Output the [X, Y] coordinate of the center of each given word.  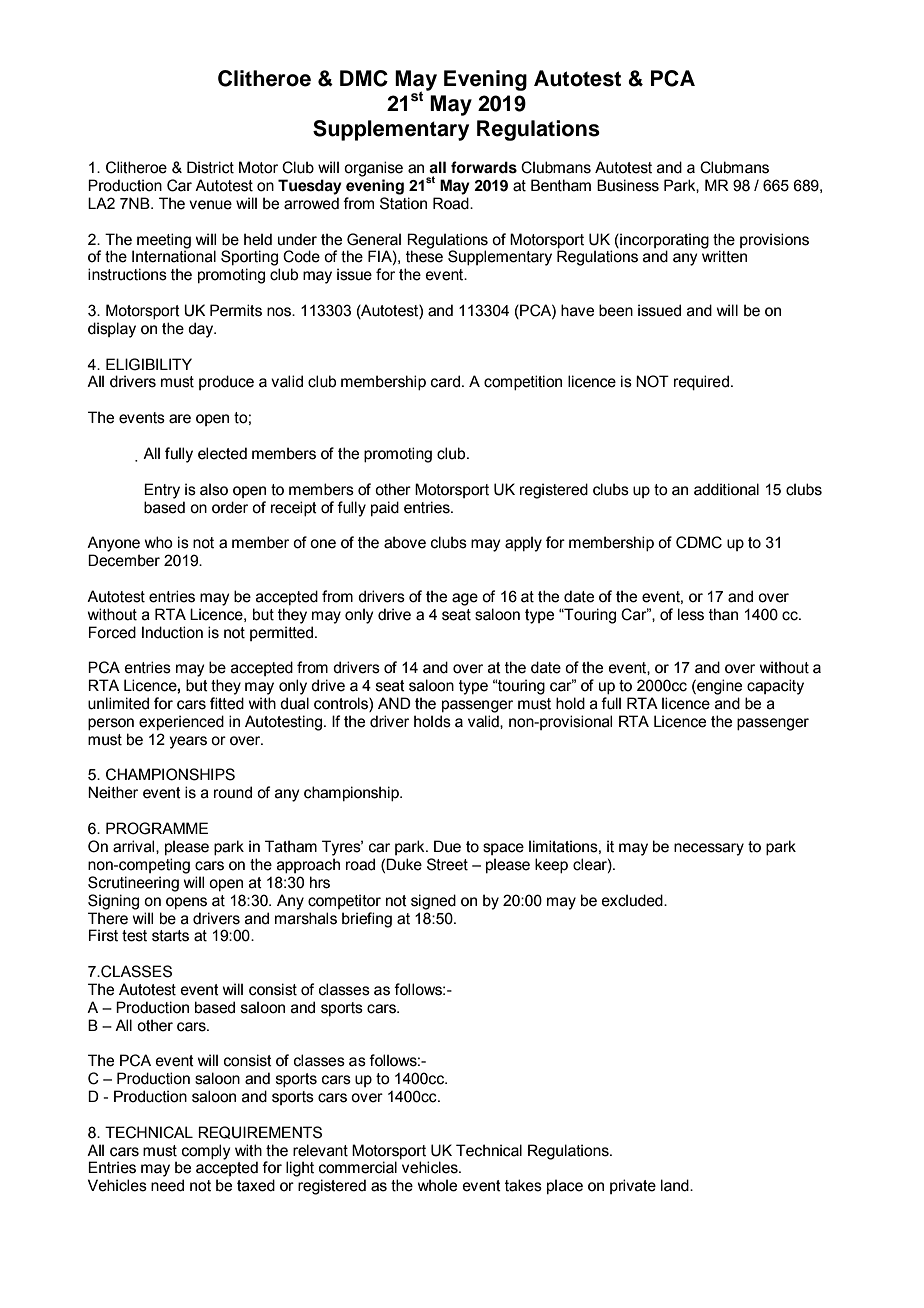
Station [403, 203]
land [676, 1185]
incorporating [663, 241]
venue [210, 205]
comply [206, 1152]
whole [437, 1185]
